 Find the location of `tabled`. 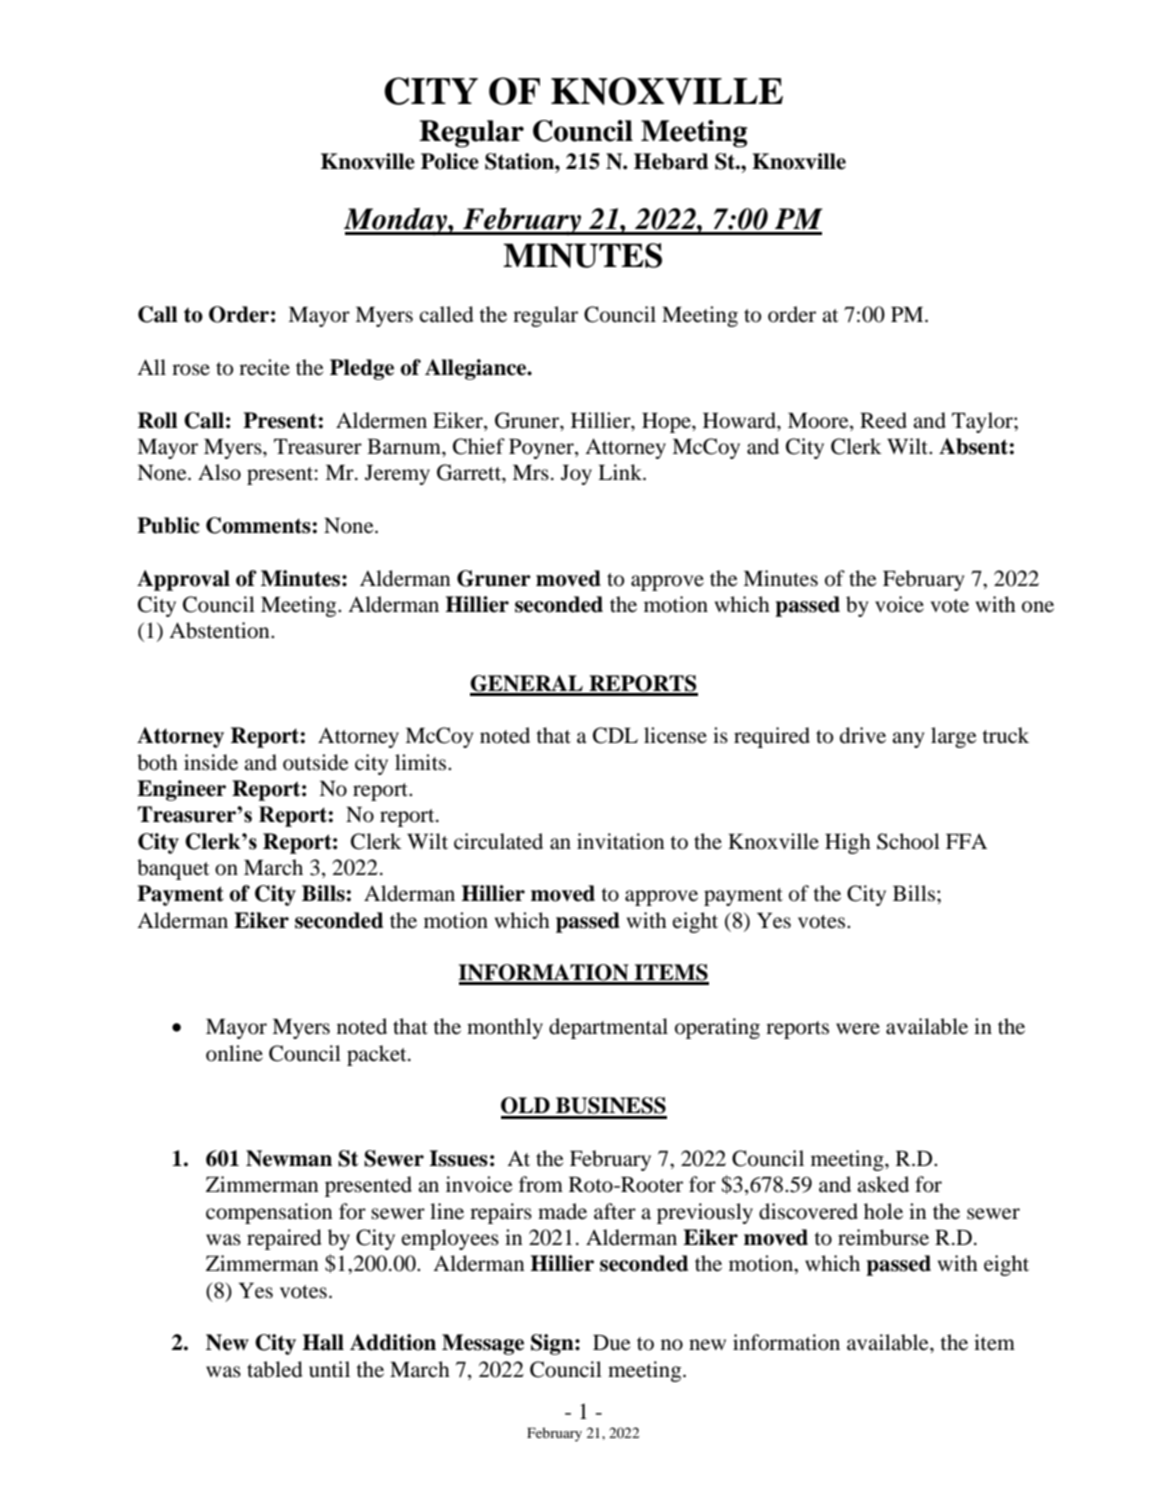

tabled is located at coordinates (275, 1369).
